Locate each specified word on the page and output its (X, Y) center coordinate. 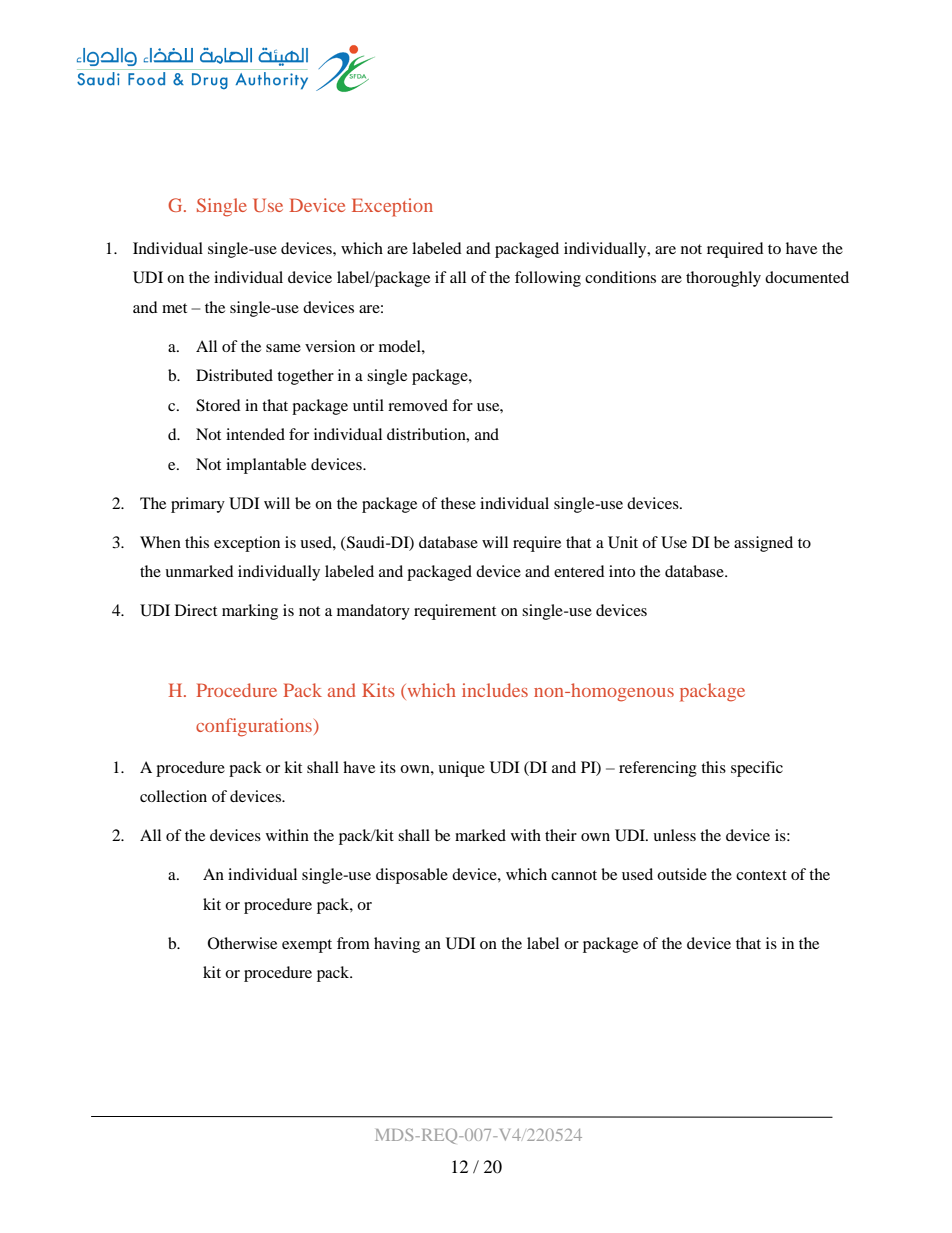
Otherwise (242, 943)
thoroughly (723, 279)
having (397, 945)
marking (250, 612)
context (761, 875)
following (548, 279)
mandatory (373, 612)
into (622, 571)
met (174, 308)
